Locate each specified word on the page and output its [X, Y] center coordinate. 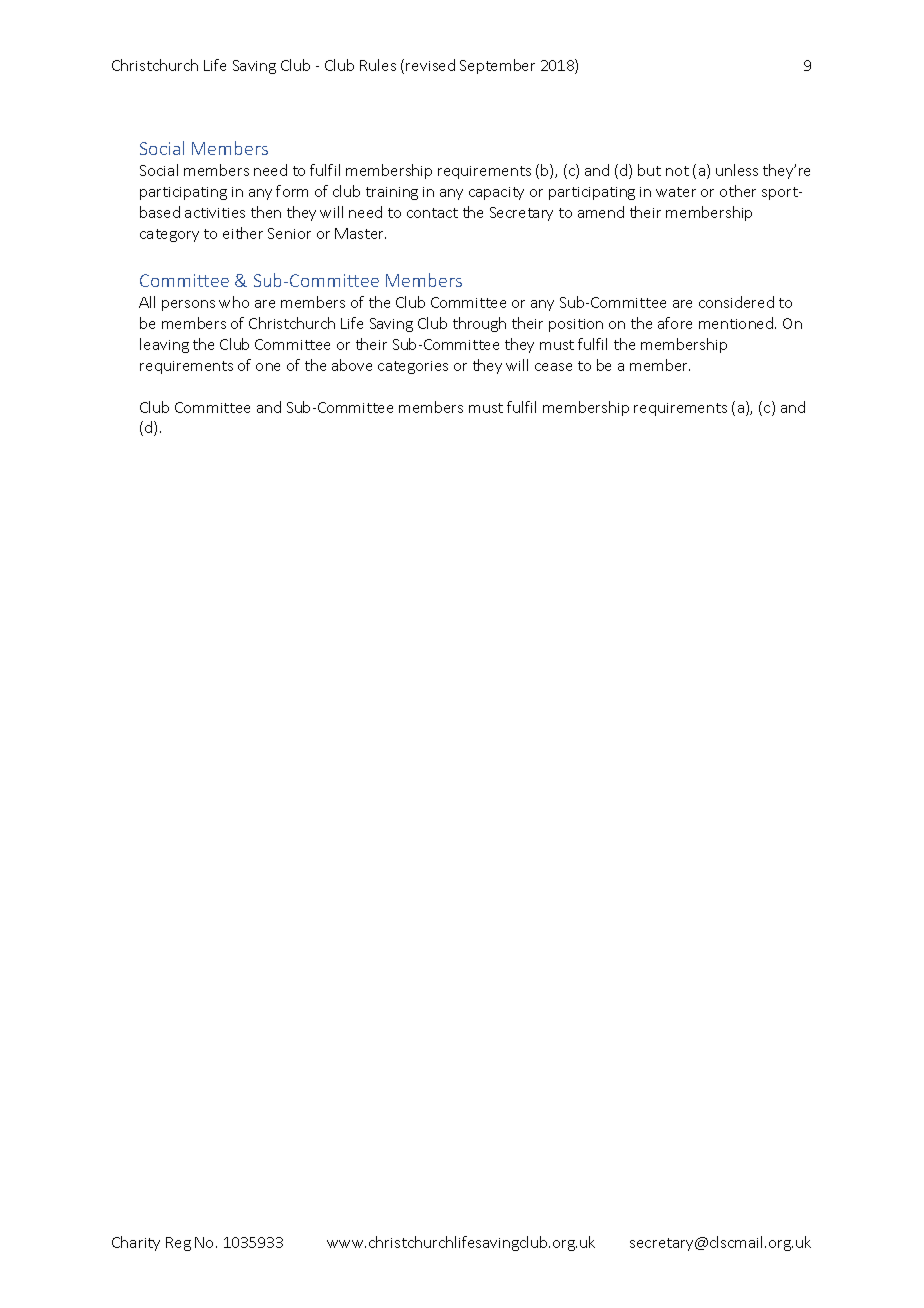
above [352, 365]
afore [675, 323]
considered [736, 302]
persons [188, 305]
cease [553, 367]
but [649, 170]
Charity [136, 1243]
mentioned [737, 323]
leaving [164, 345]
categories [413, 367]
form [292, 191]
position [576, 325]
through [479, 324]
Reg [178, 1244]
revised [430, 65]
